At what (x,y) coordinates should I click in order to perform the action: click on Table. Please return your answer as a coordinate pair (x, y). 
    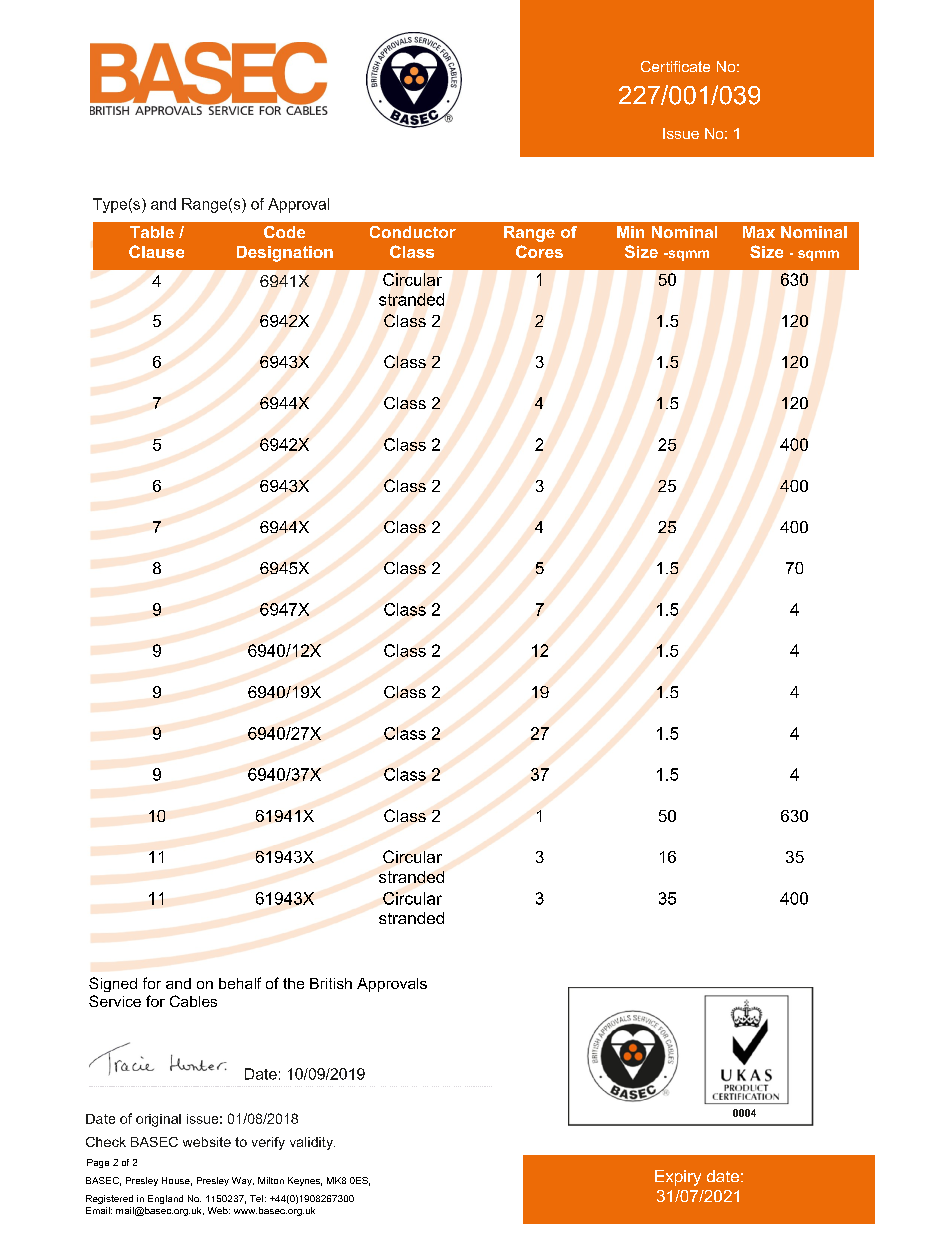
    Looking at the image, I should click on (152, 232).
